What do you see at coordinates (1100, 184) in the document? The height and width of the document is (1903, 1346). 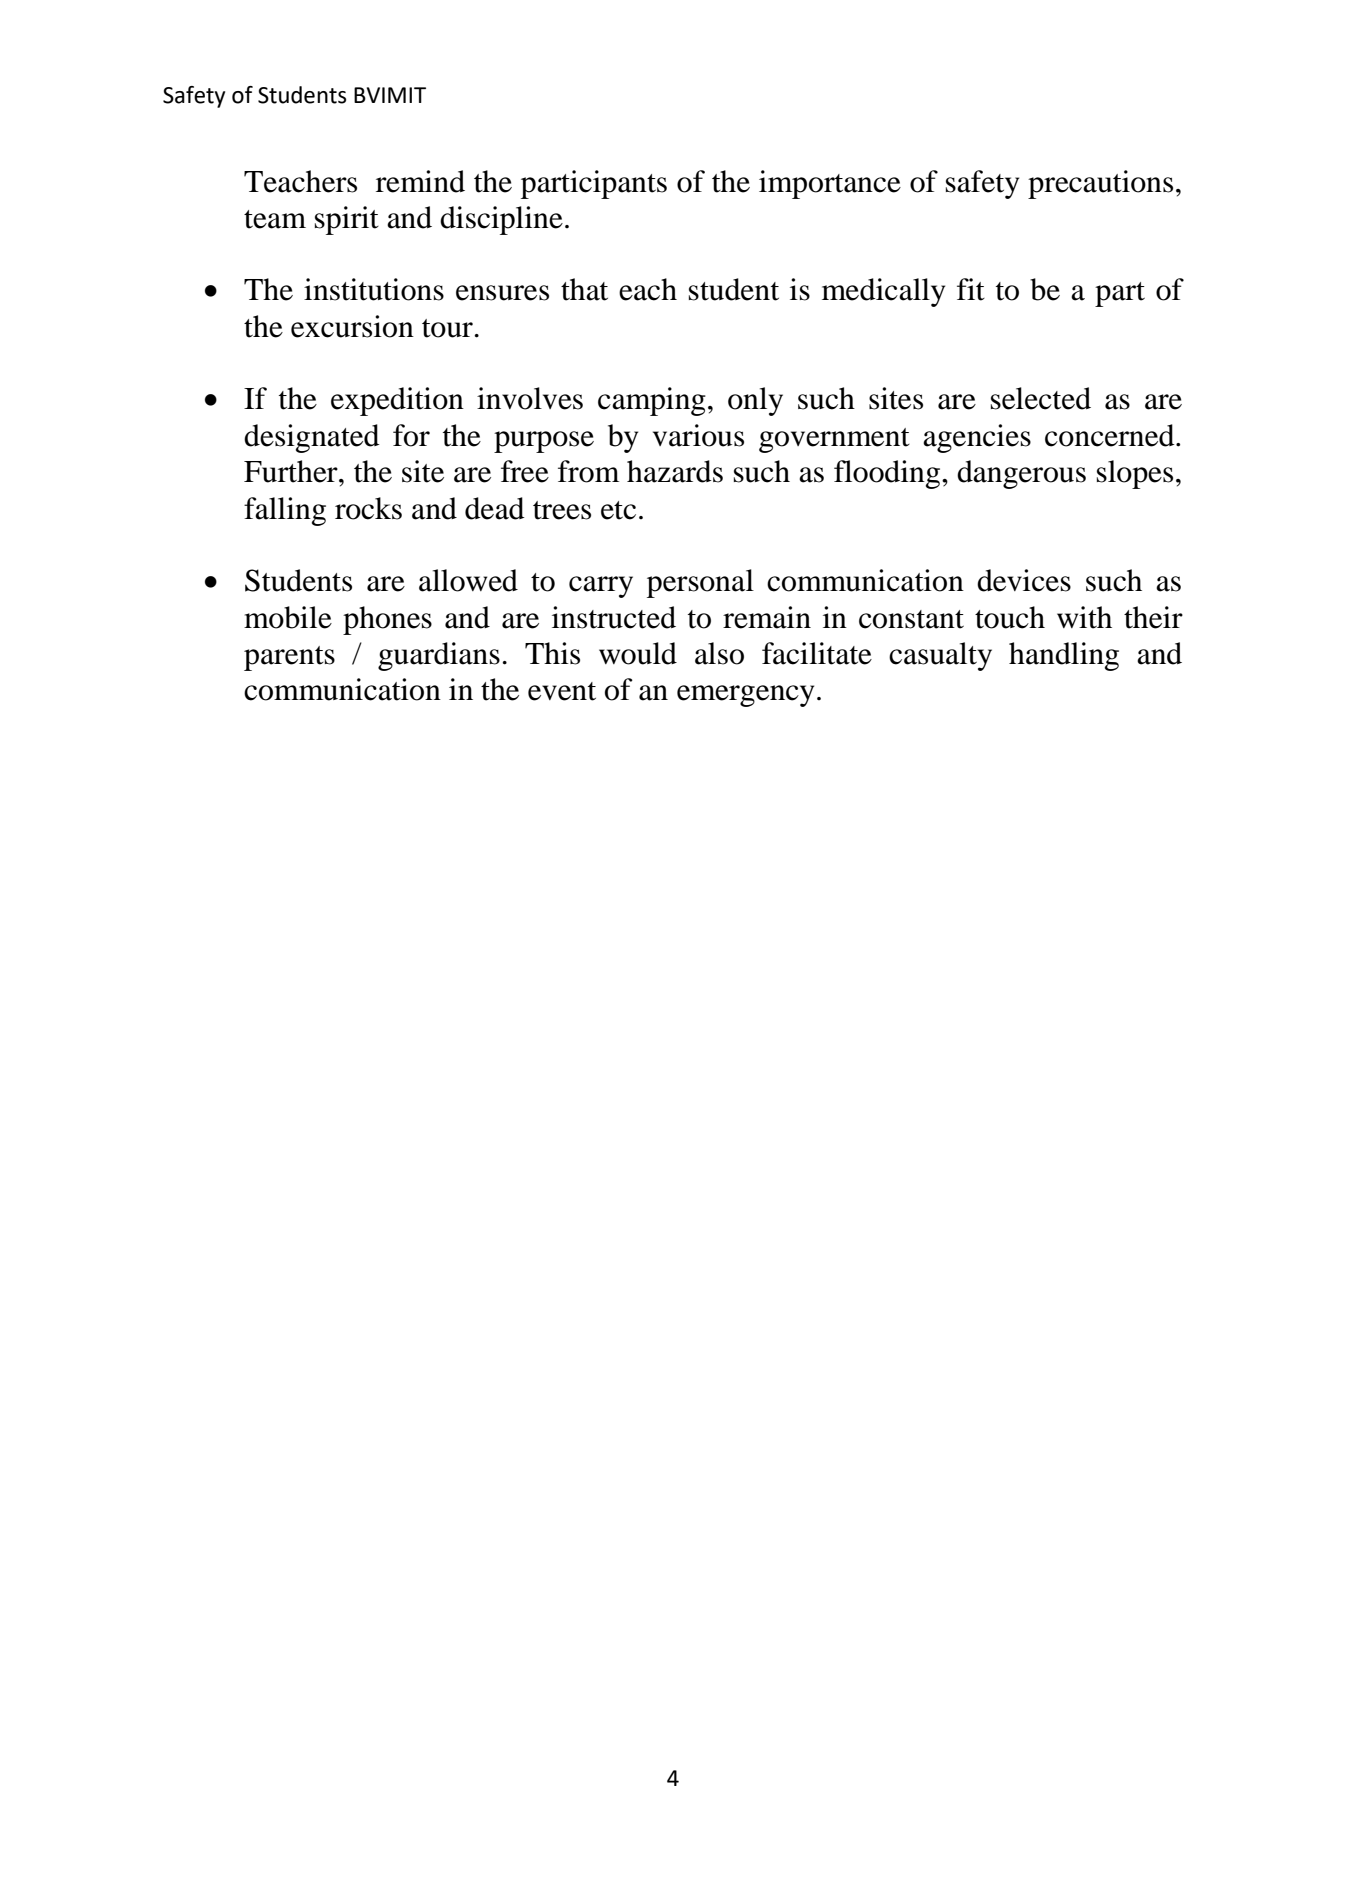 I see `precautions` at bounding box center [1100, 184].
